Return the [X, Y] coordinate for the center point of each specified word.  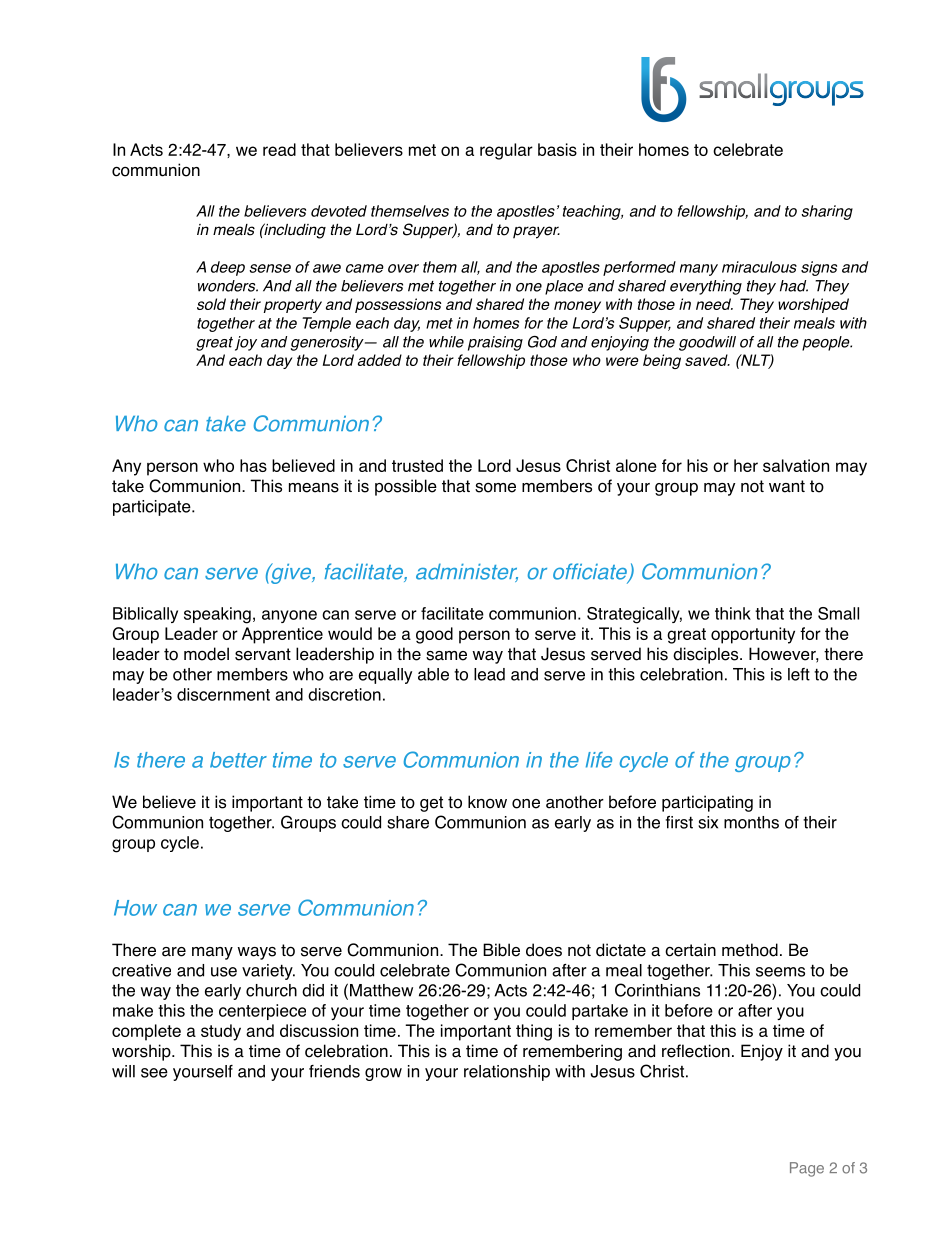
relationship [507, 1073]
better [238, 760]
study [221, 1032]
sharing [827, 212]
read [279, 149]
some [495, 488]
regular [506, 151]
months [751, 822]
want [787, 486]
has [253, 465]
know [487, 802]
